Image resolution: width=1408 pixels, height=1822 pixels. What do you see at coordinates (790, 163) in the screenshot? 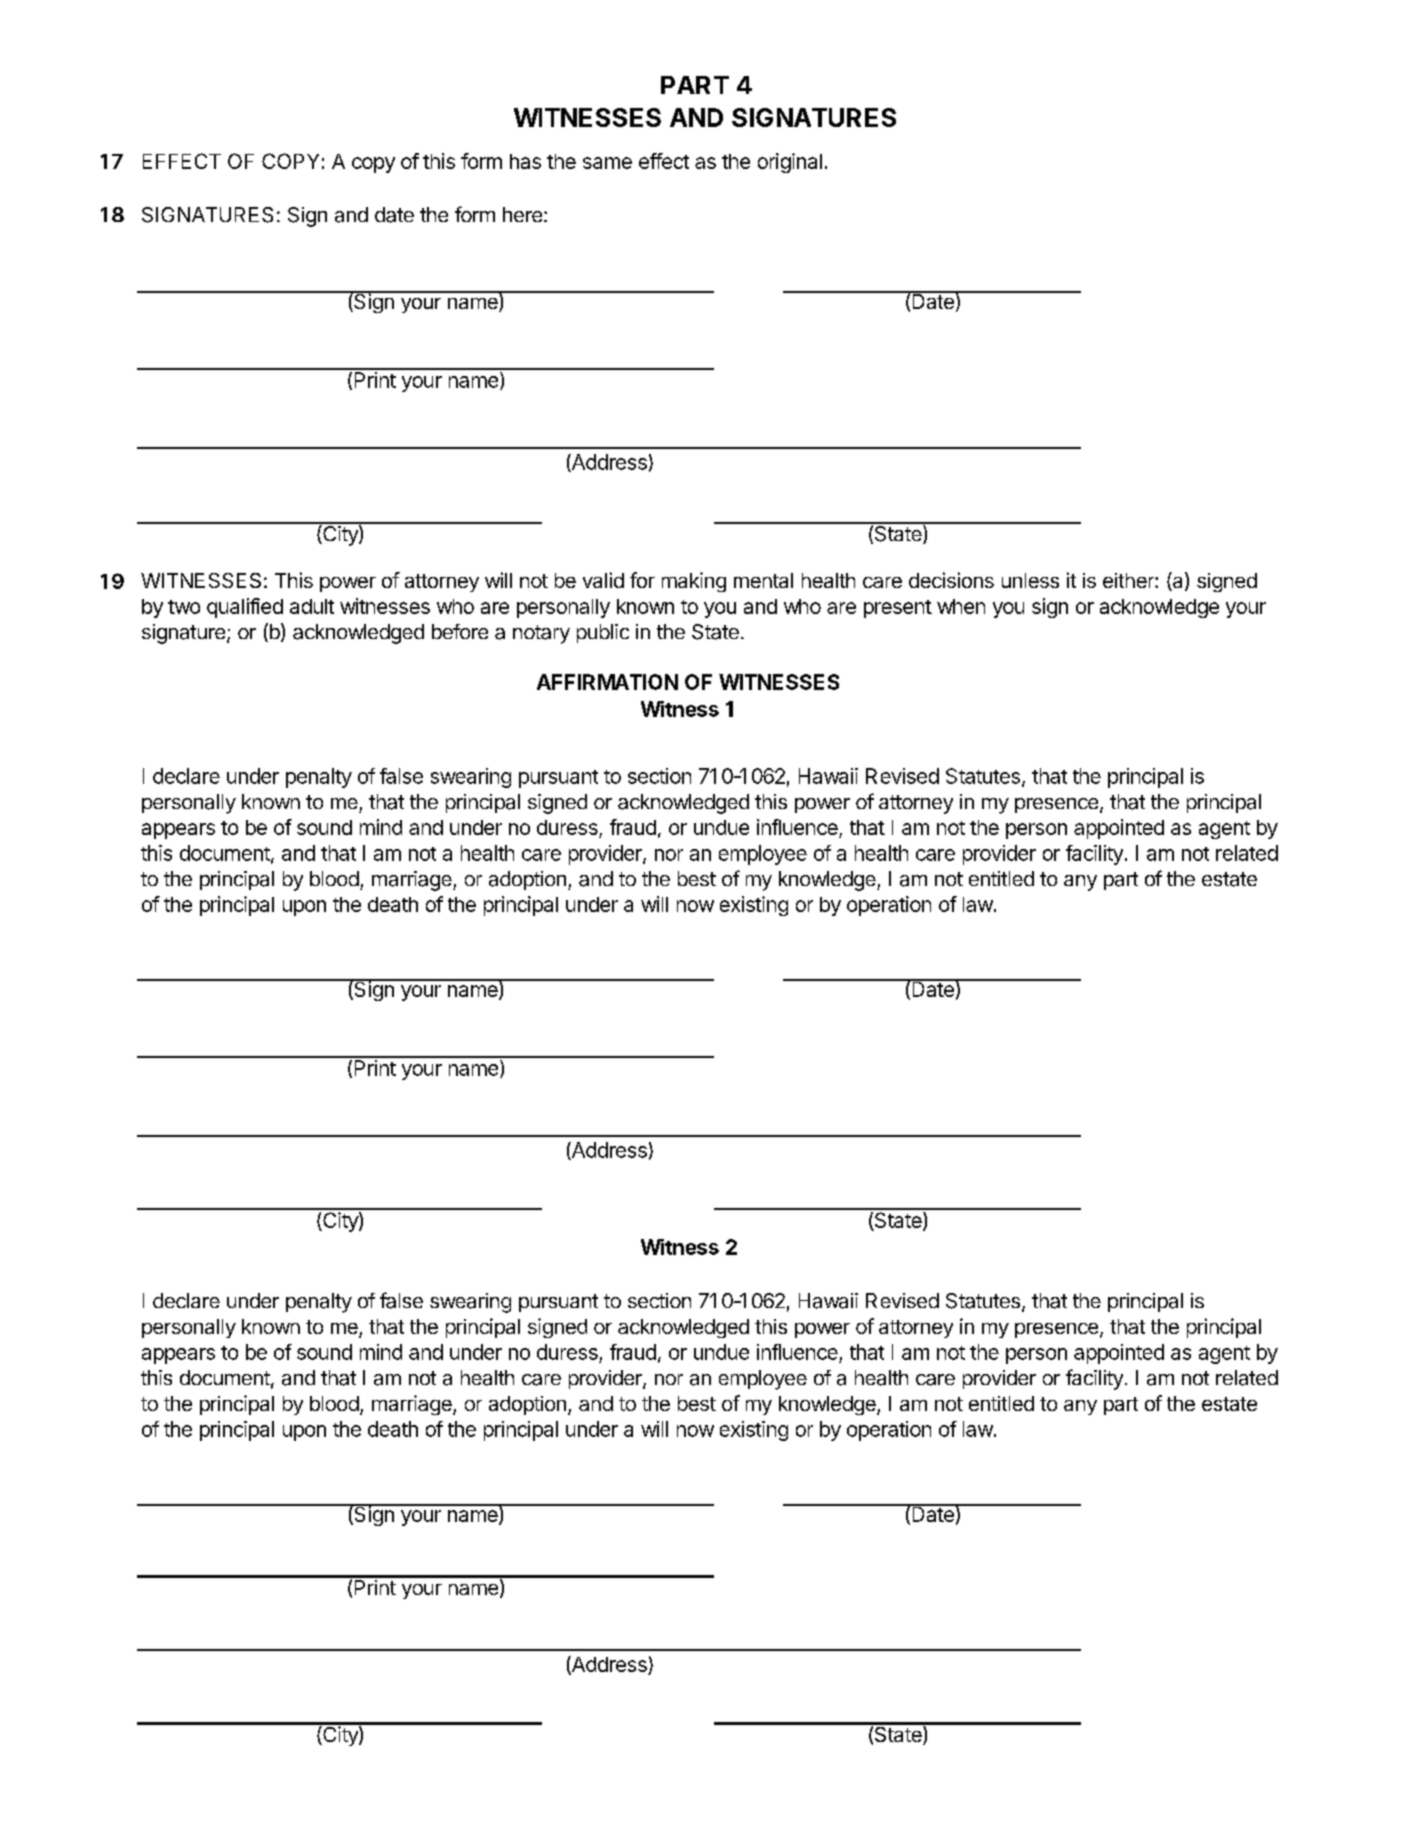
I see `original` at bounding box center [790, 163].
